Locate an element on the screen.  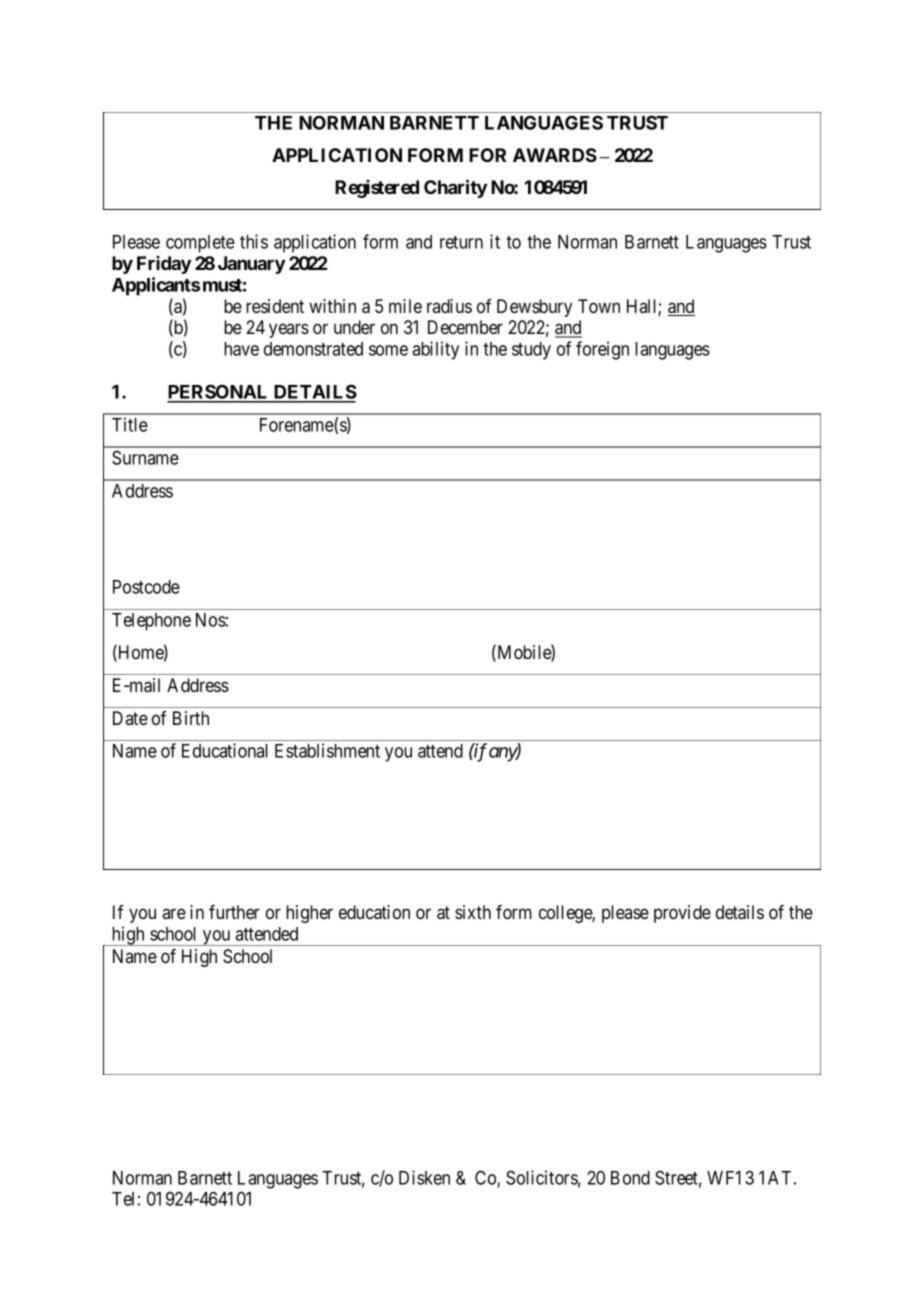
foreign is located at coordinates (602, 350).
